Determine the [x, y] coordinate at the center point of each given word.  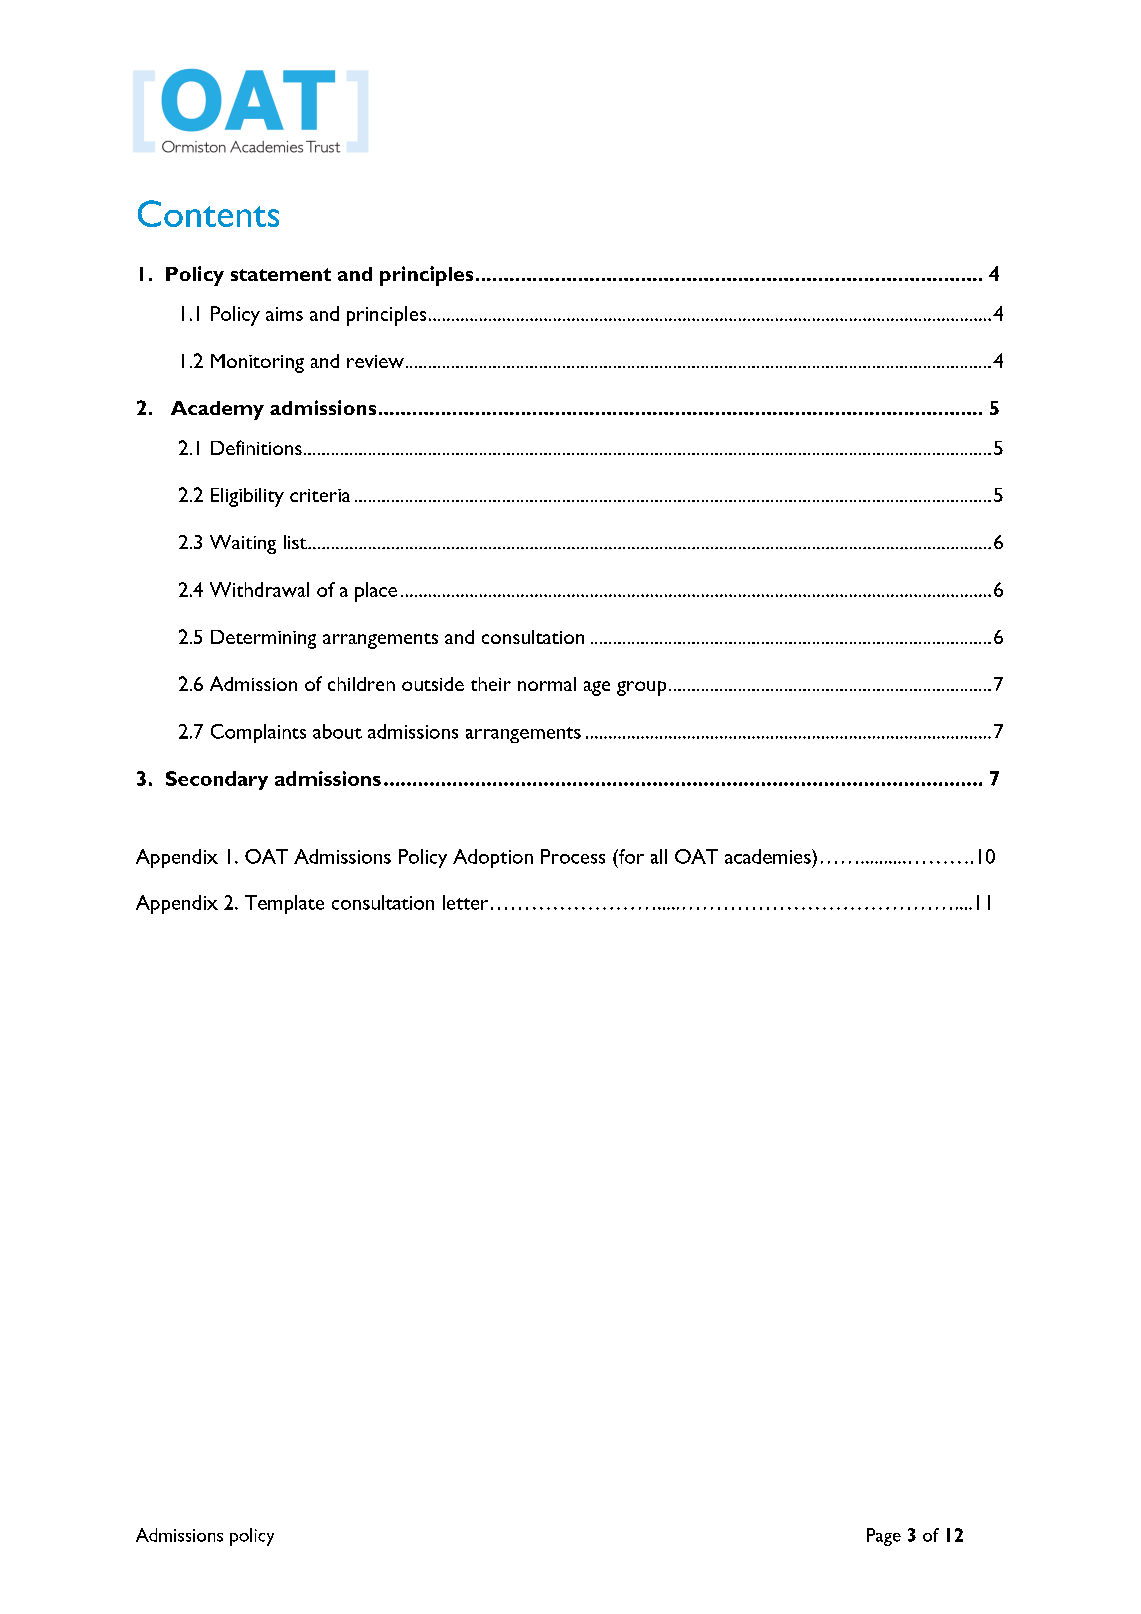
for [630, 856]
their [491, 684]
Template [284, 904]
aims [284, 314]
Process [573, 856]
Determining [263, 639]
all [659, 856]
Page [884, 1537]
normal [547, 684]
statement [281, 274]
